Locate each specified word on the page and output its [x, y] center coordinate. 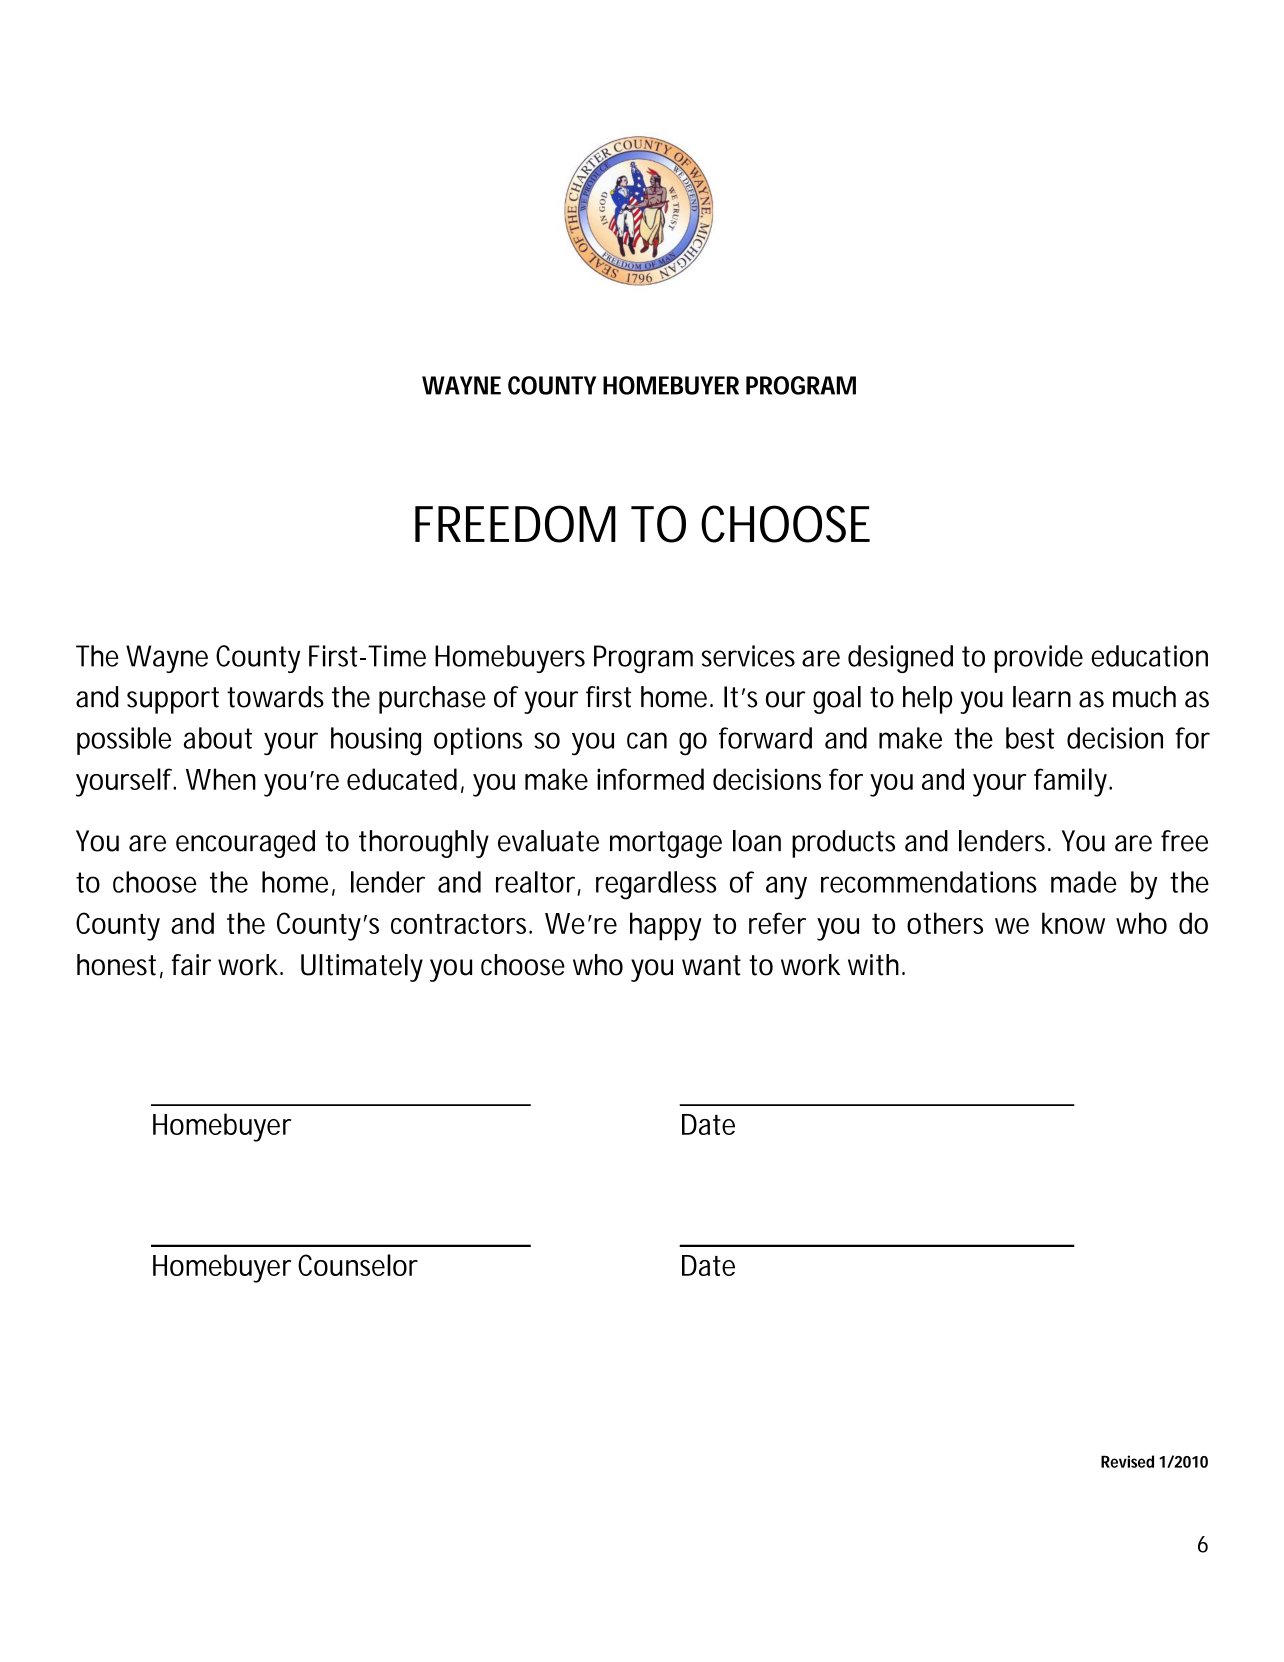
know [1073, 923]
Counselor [358, 1265]
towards [275, 697]
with [873, 965]
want [711, 965]
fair [191, 965]
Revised [1127, 1461]
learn [1042, 697]
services [748, 656]
